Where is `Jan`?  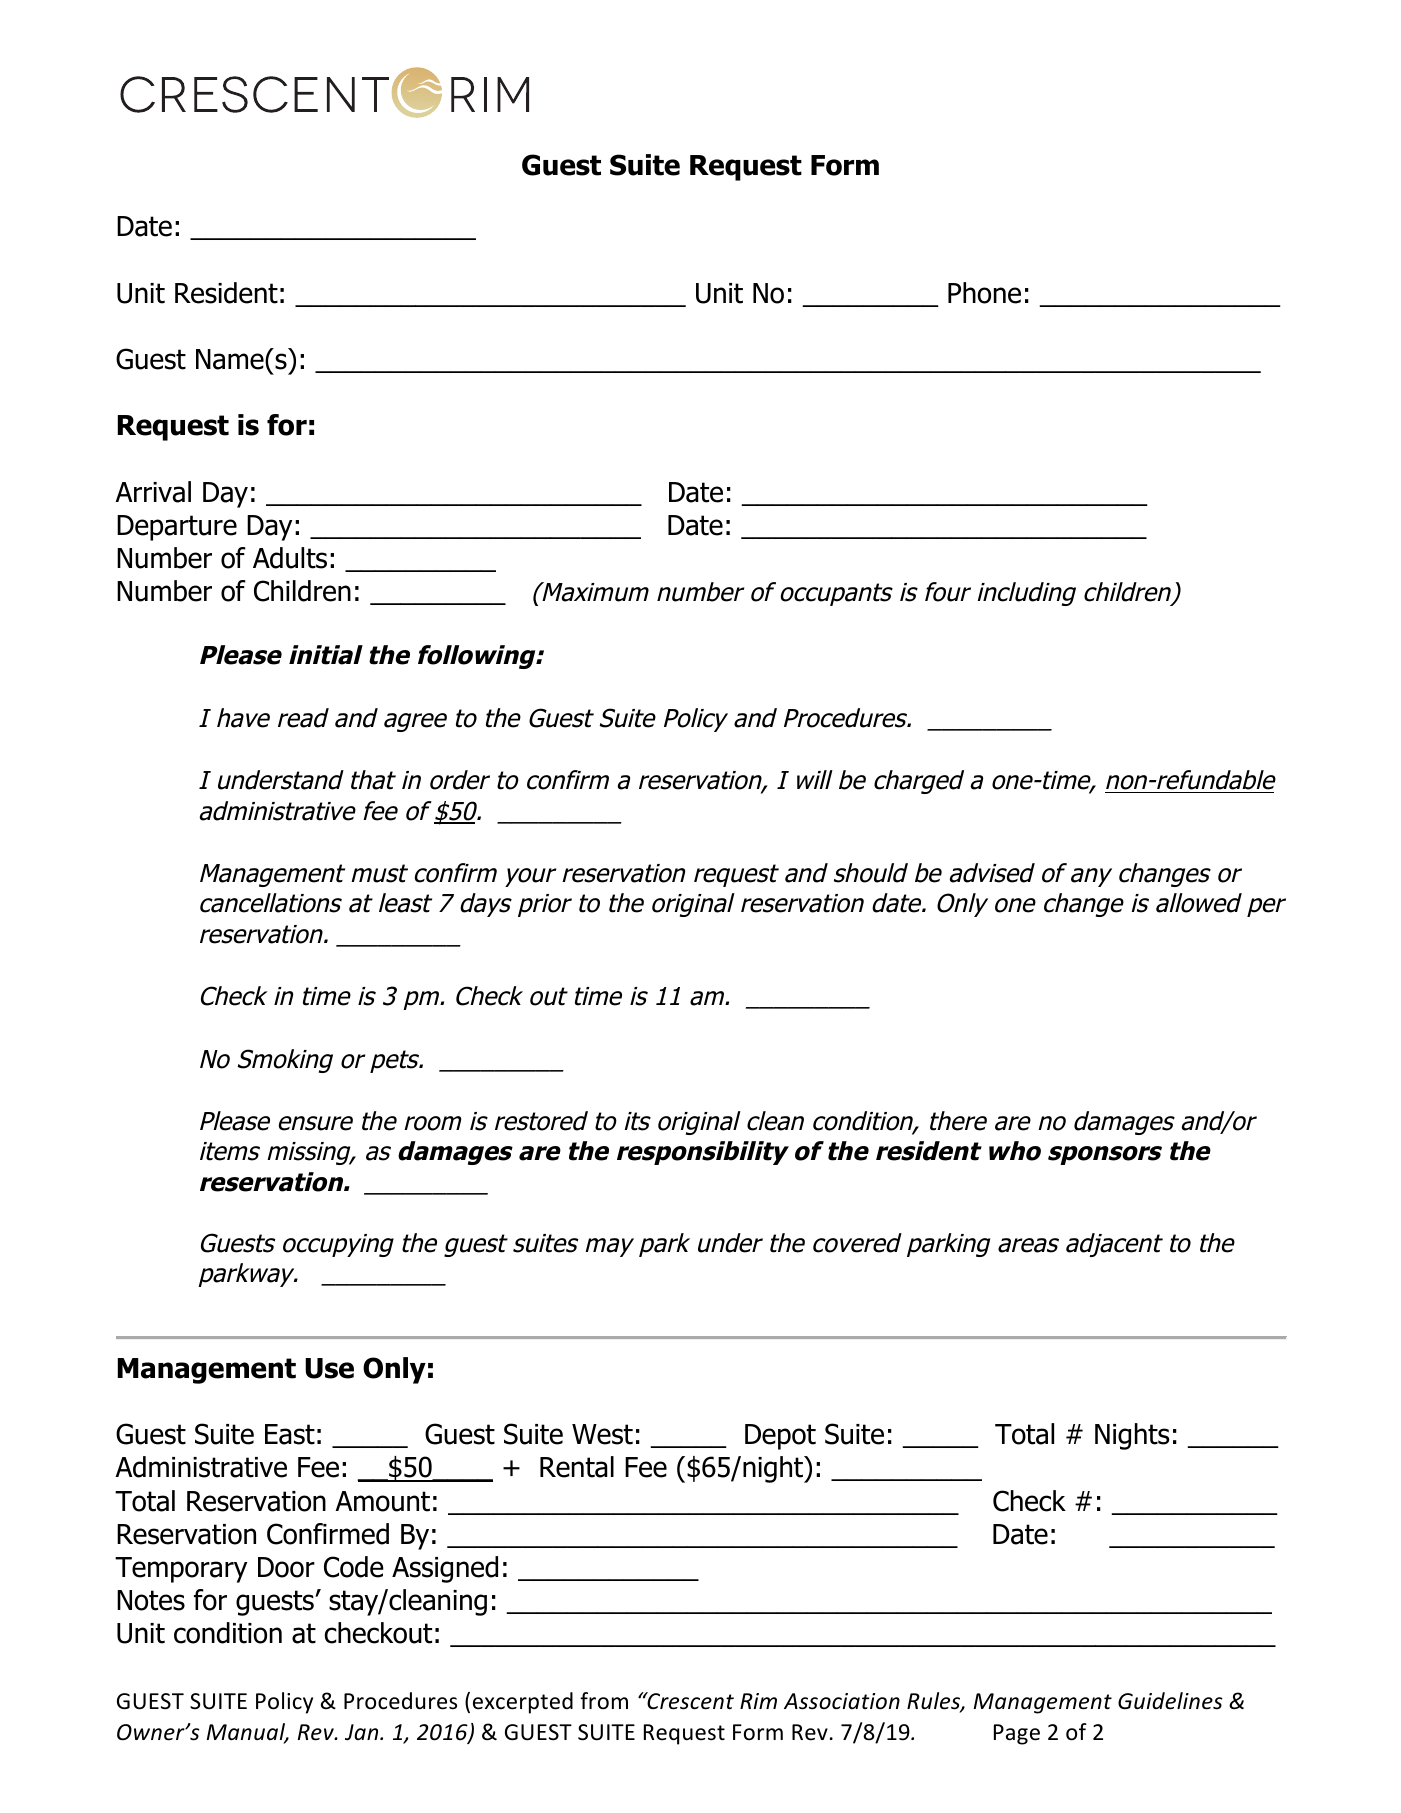 Jan is located at coordinates (363, 1732).
